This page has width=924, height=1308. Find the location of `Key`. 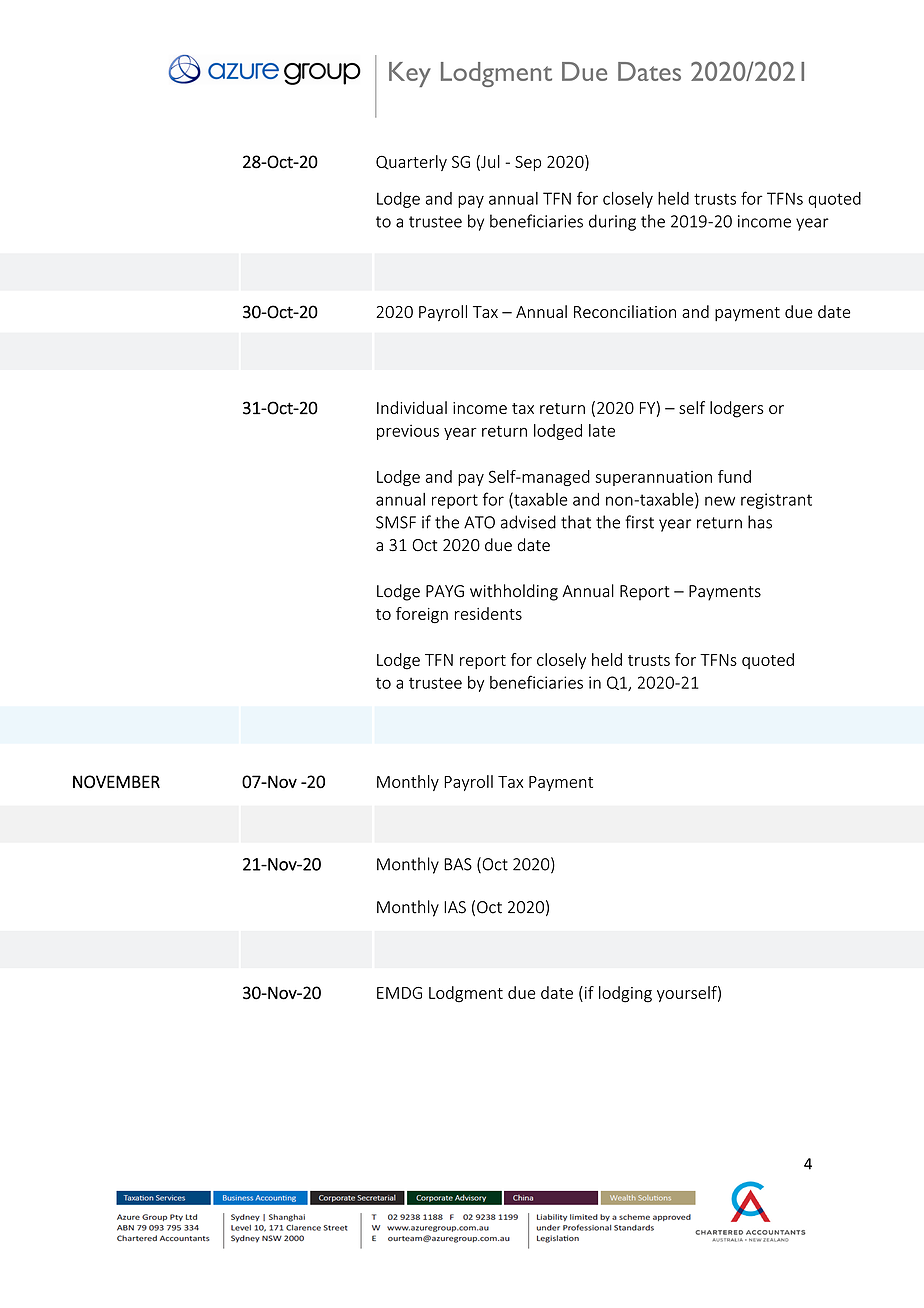

Key is located at coordinates (410, 74).
